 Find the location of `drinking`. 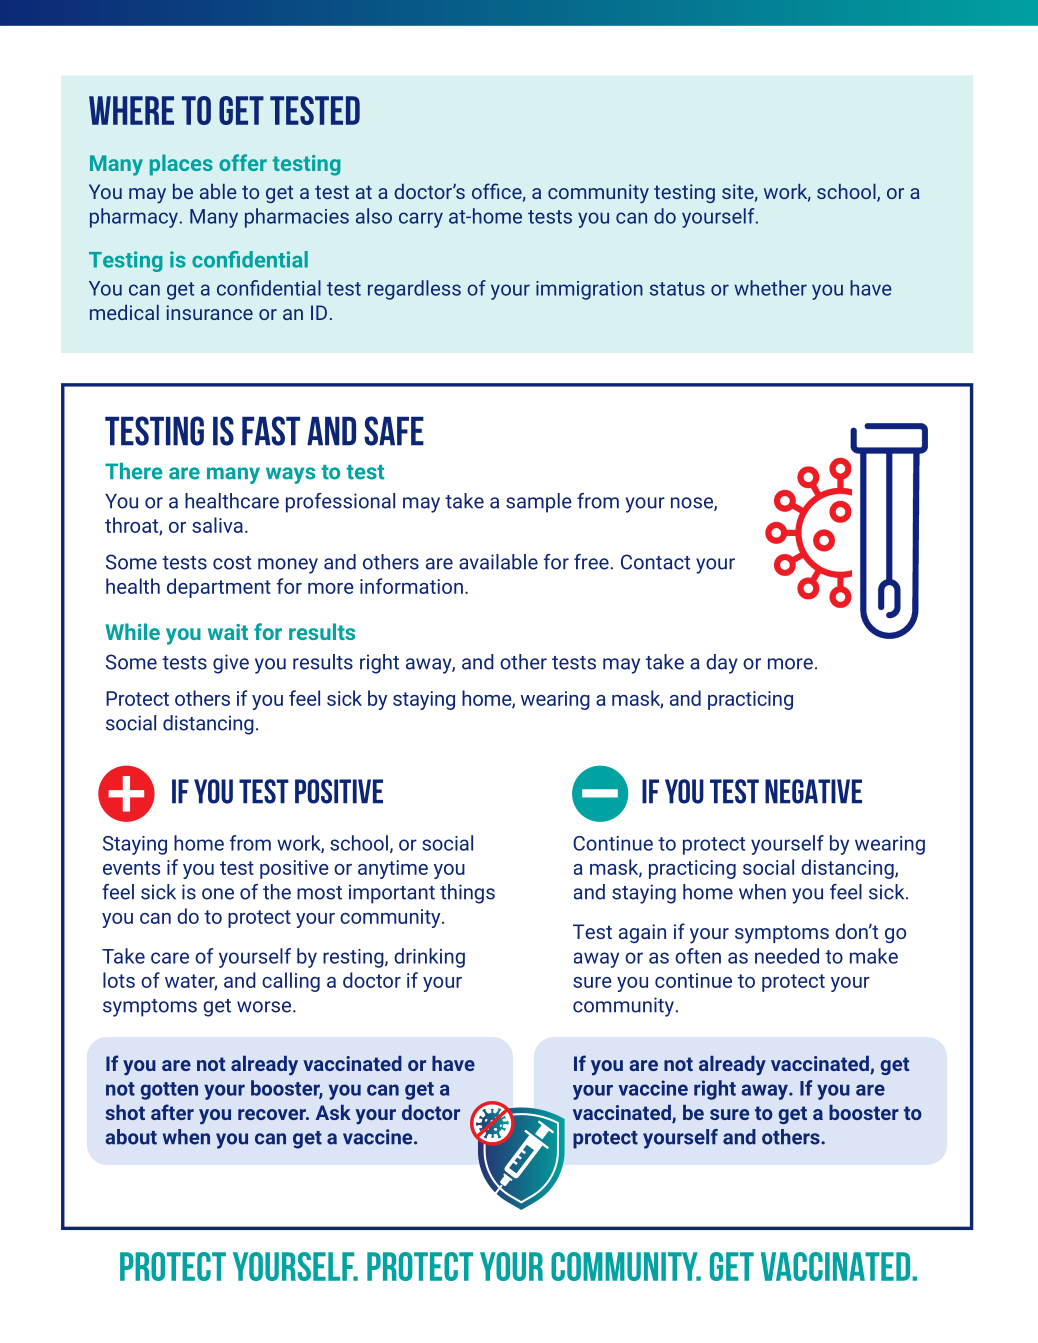

drinking is located at coordinates (429, 958).
